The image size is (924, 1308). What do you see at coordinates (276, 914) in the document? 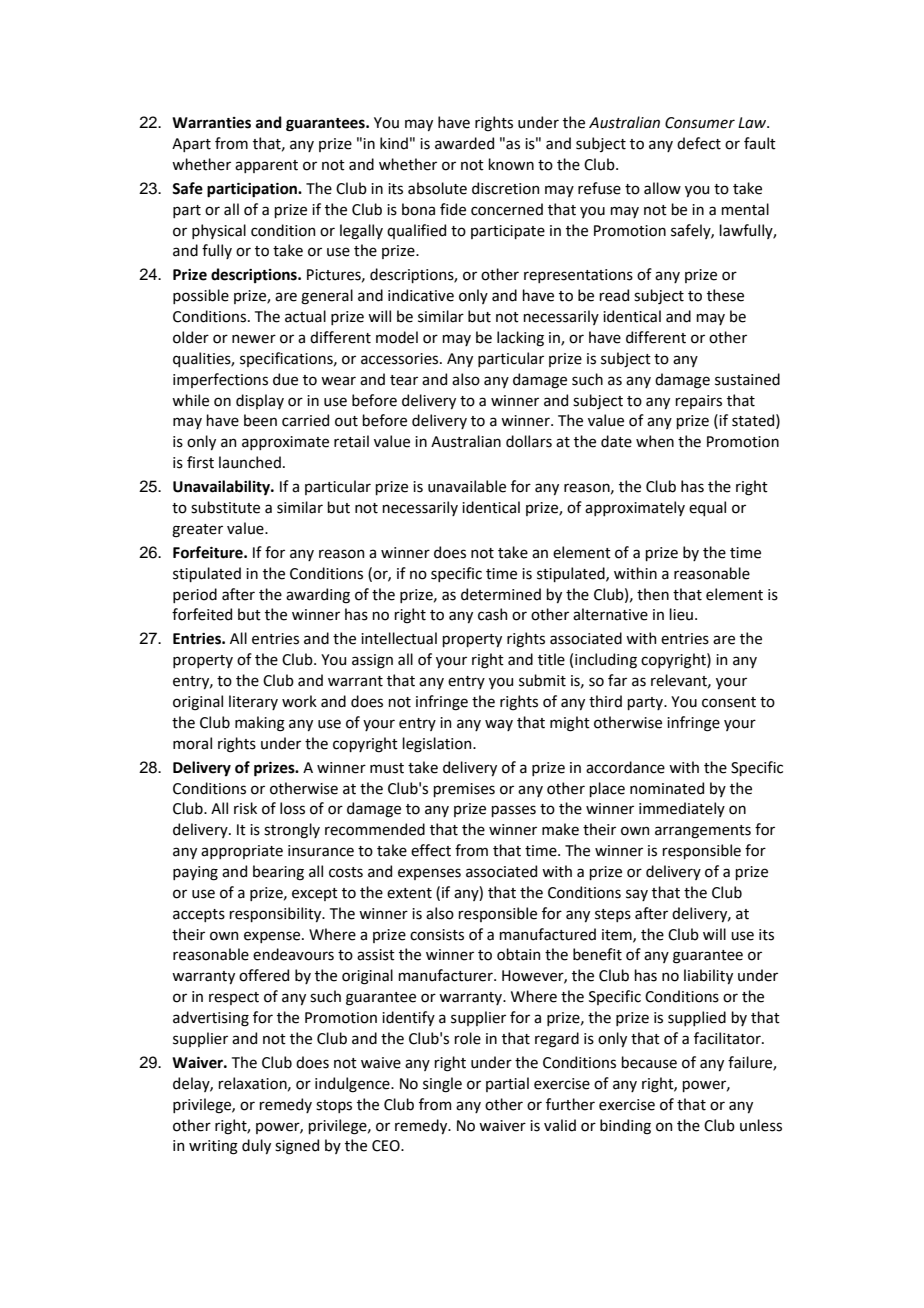
I see `responsibility` at bounding box center [276, 914].
